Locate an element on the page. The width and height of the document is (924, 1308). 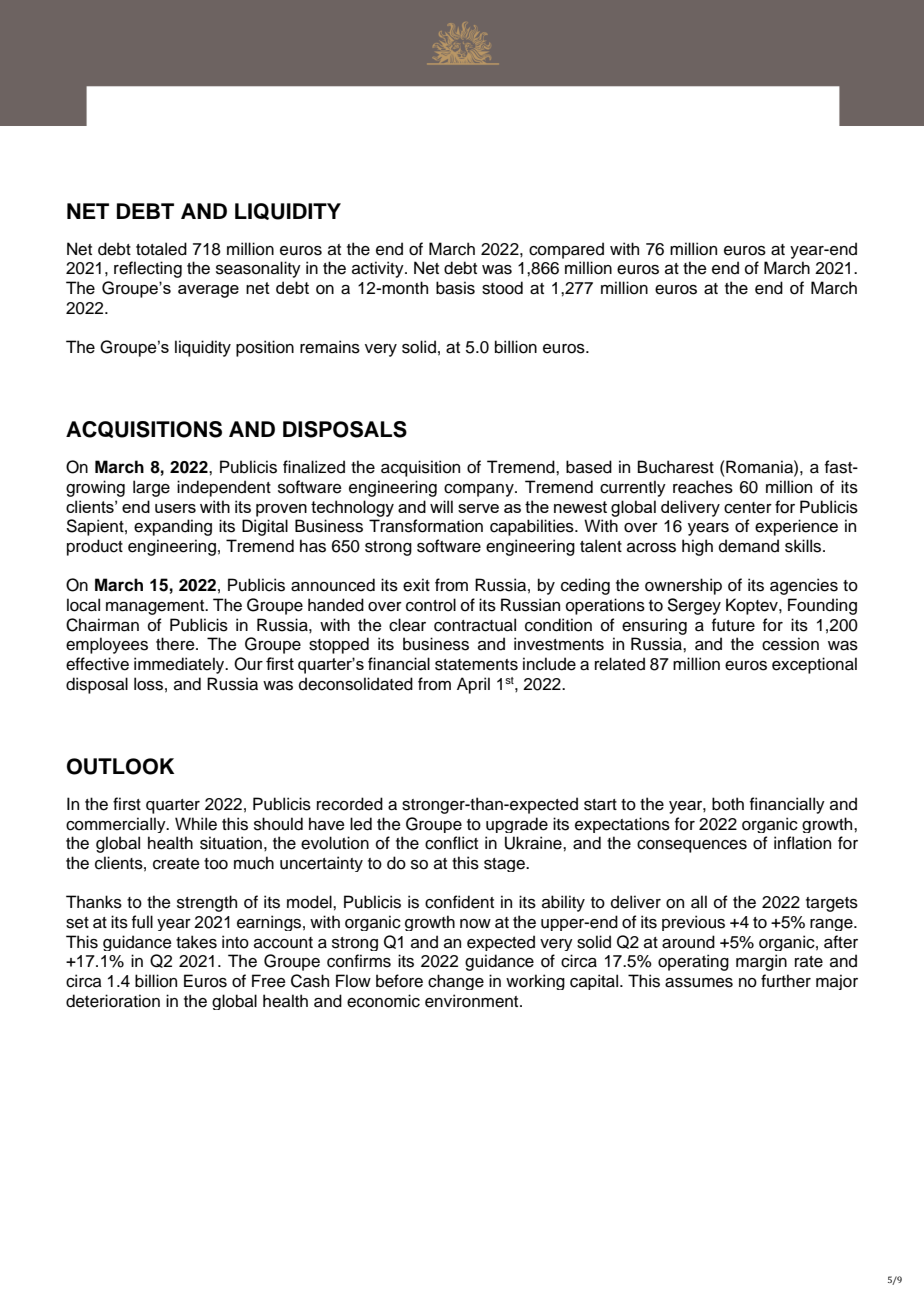
reflecting is located at coordinates (148, 269).
